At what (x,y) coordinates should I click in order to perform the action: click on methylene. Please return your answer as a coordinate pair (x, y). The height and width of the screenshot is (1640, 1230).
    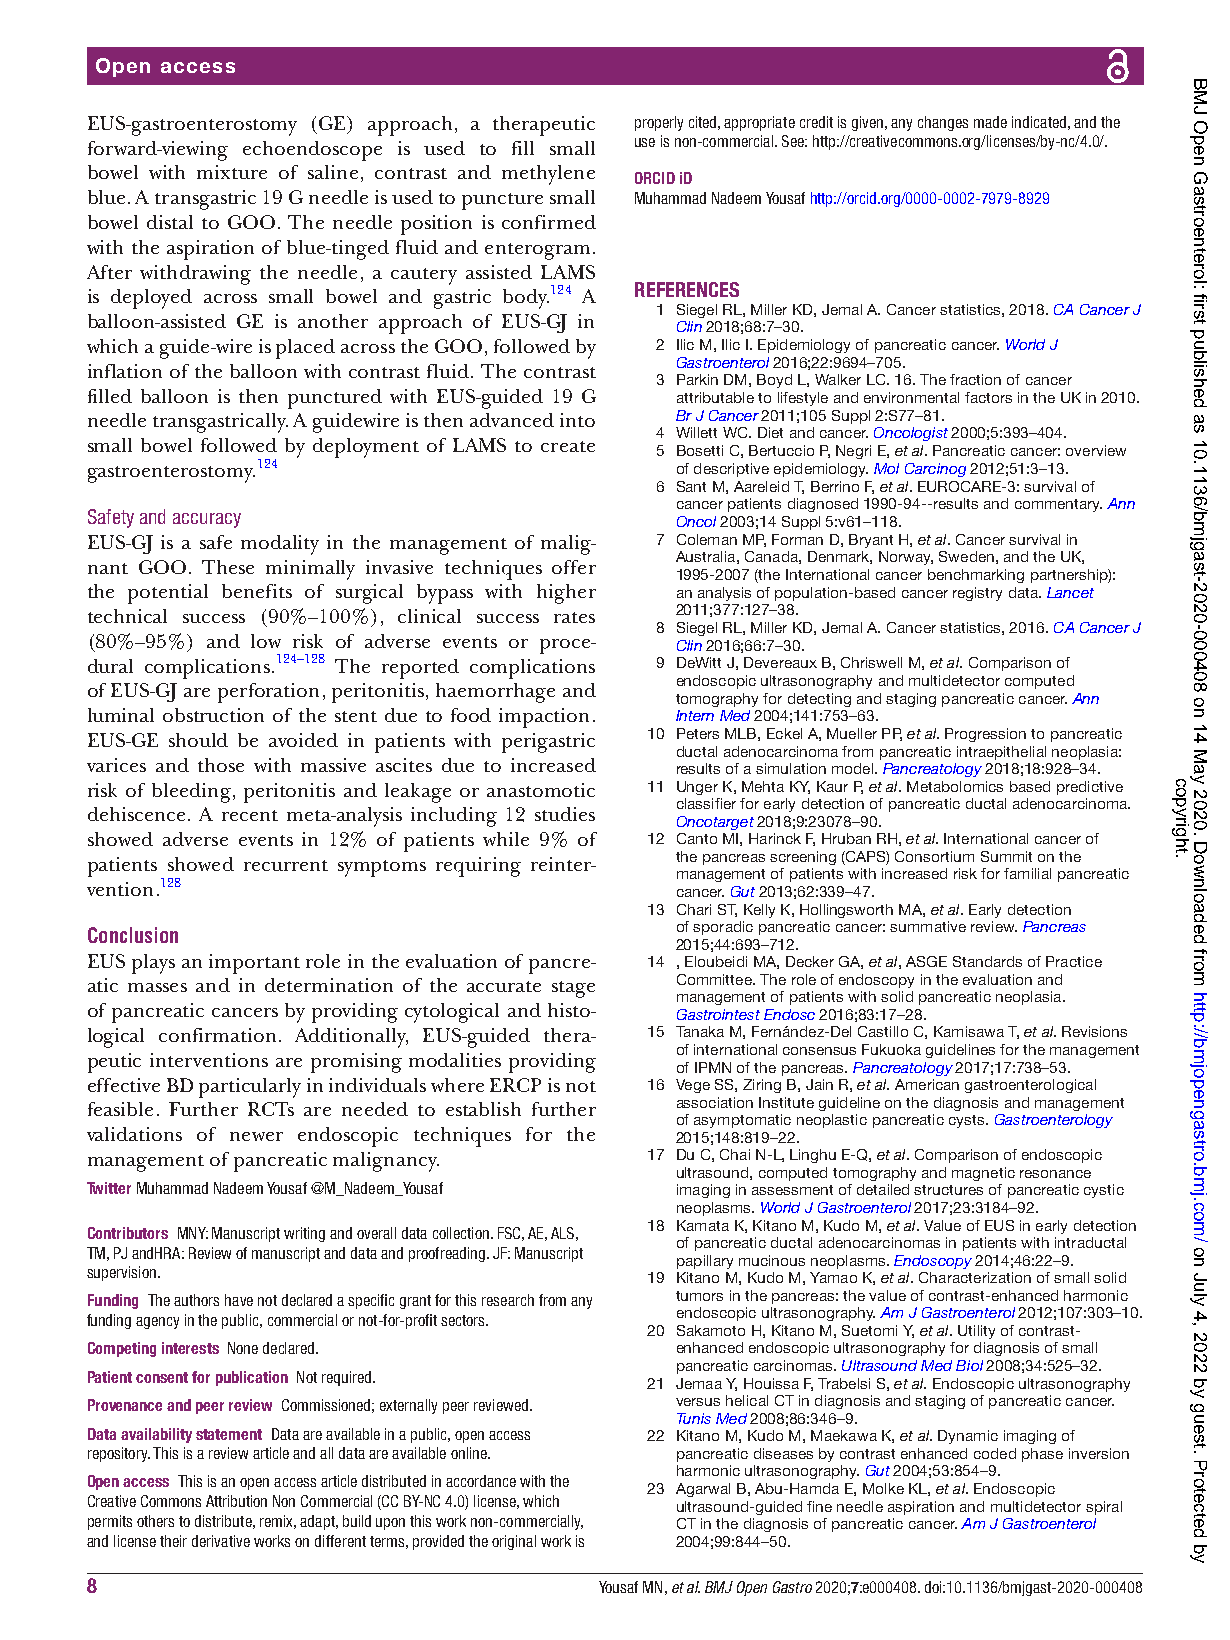
    Looking at the image, I should click on (548, 175).
